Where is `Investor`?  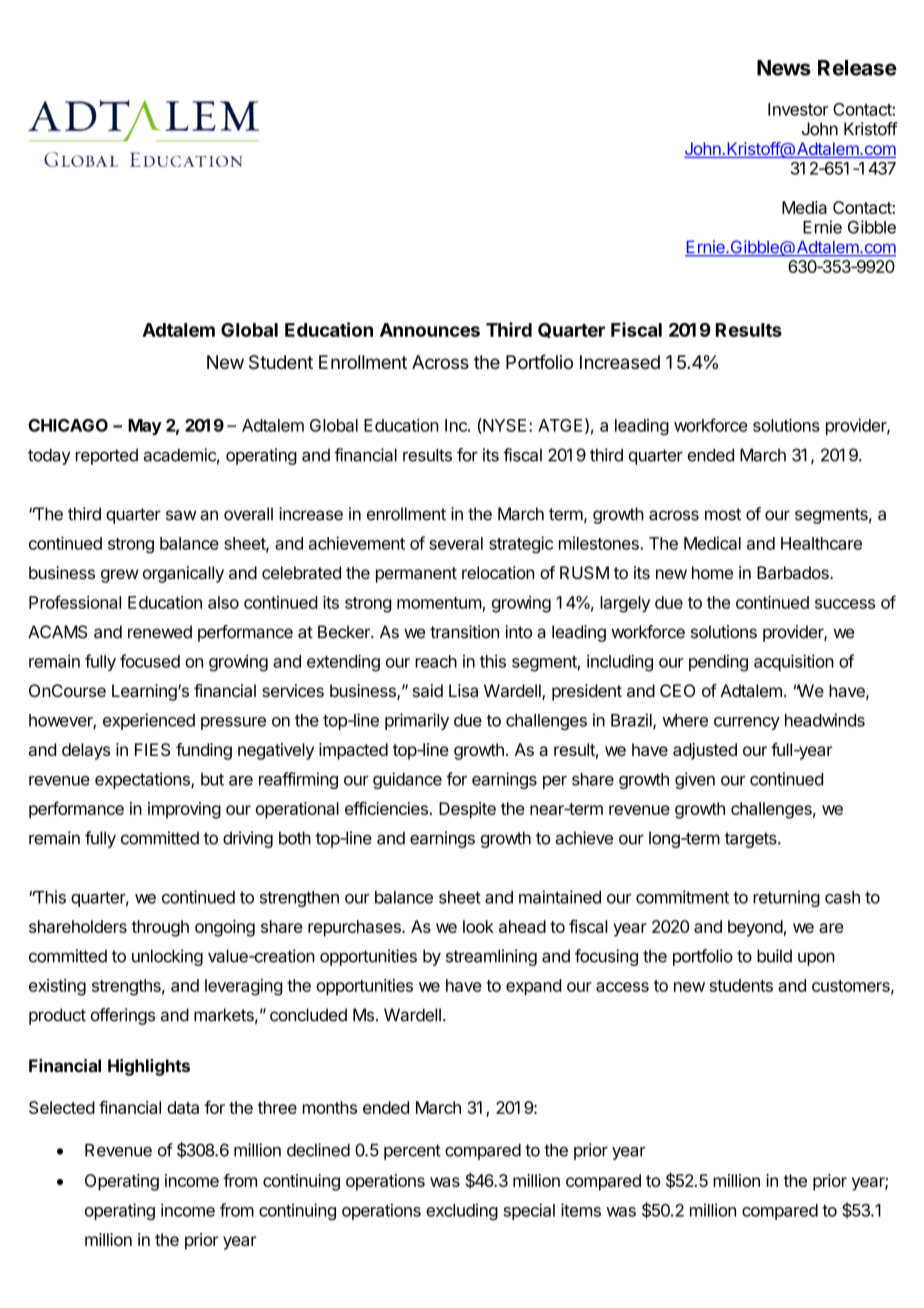
Investor is located at coordinates (798, 109).
